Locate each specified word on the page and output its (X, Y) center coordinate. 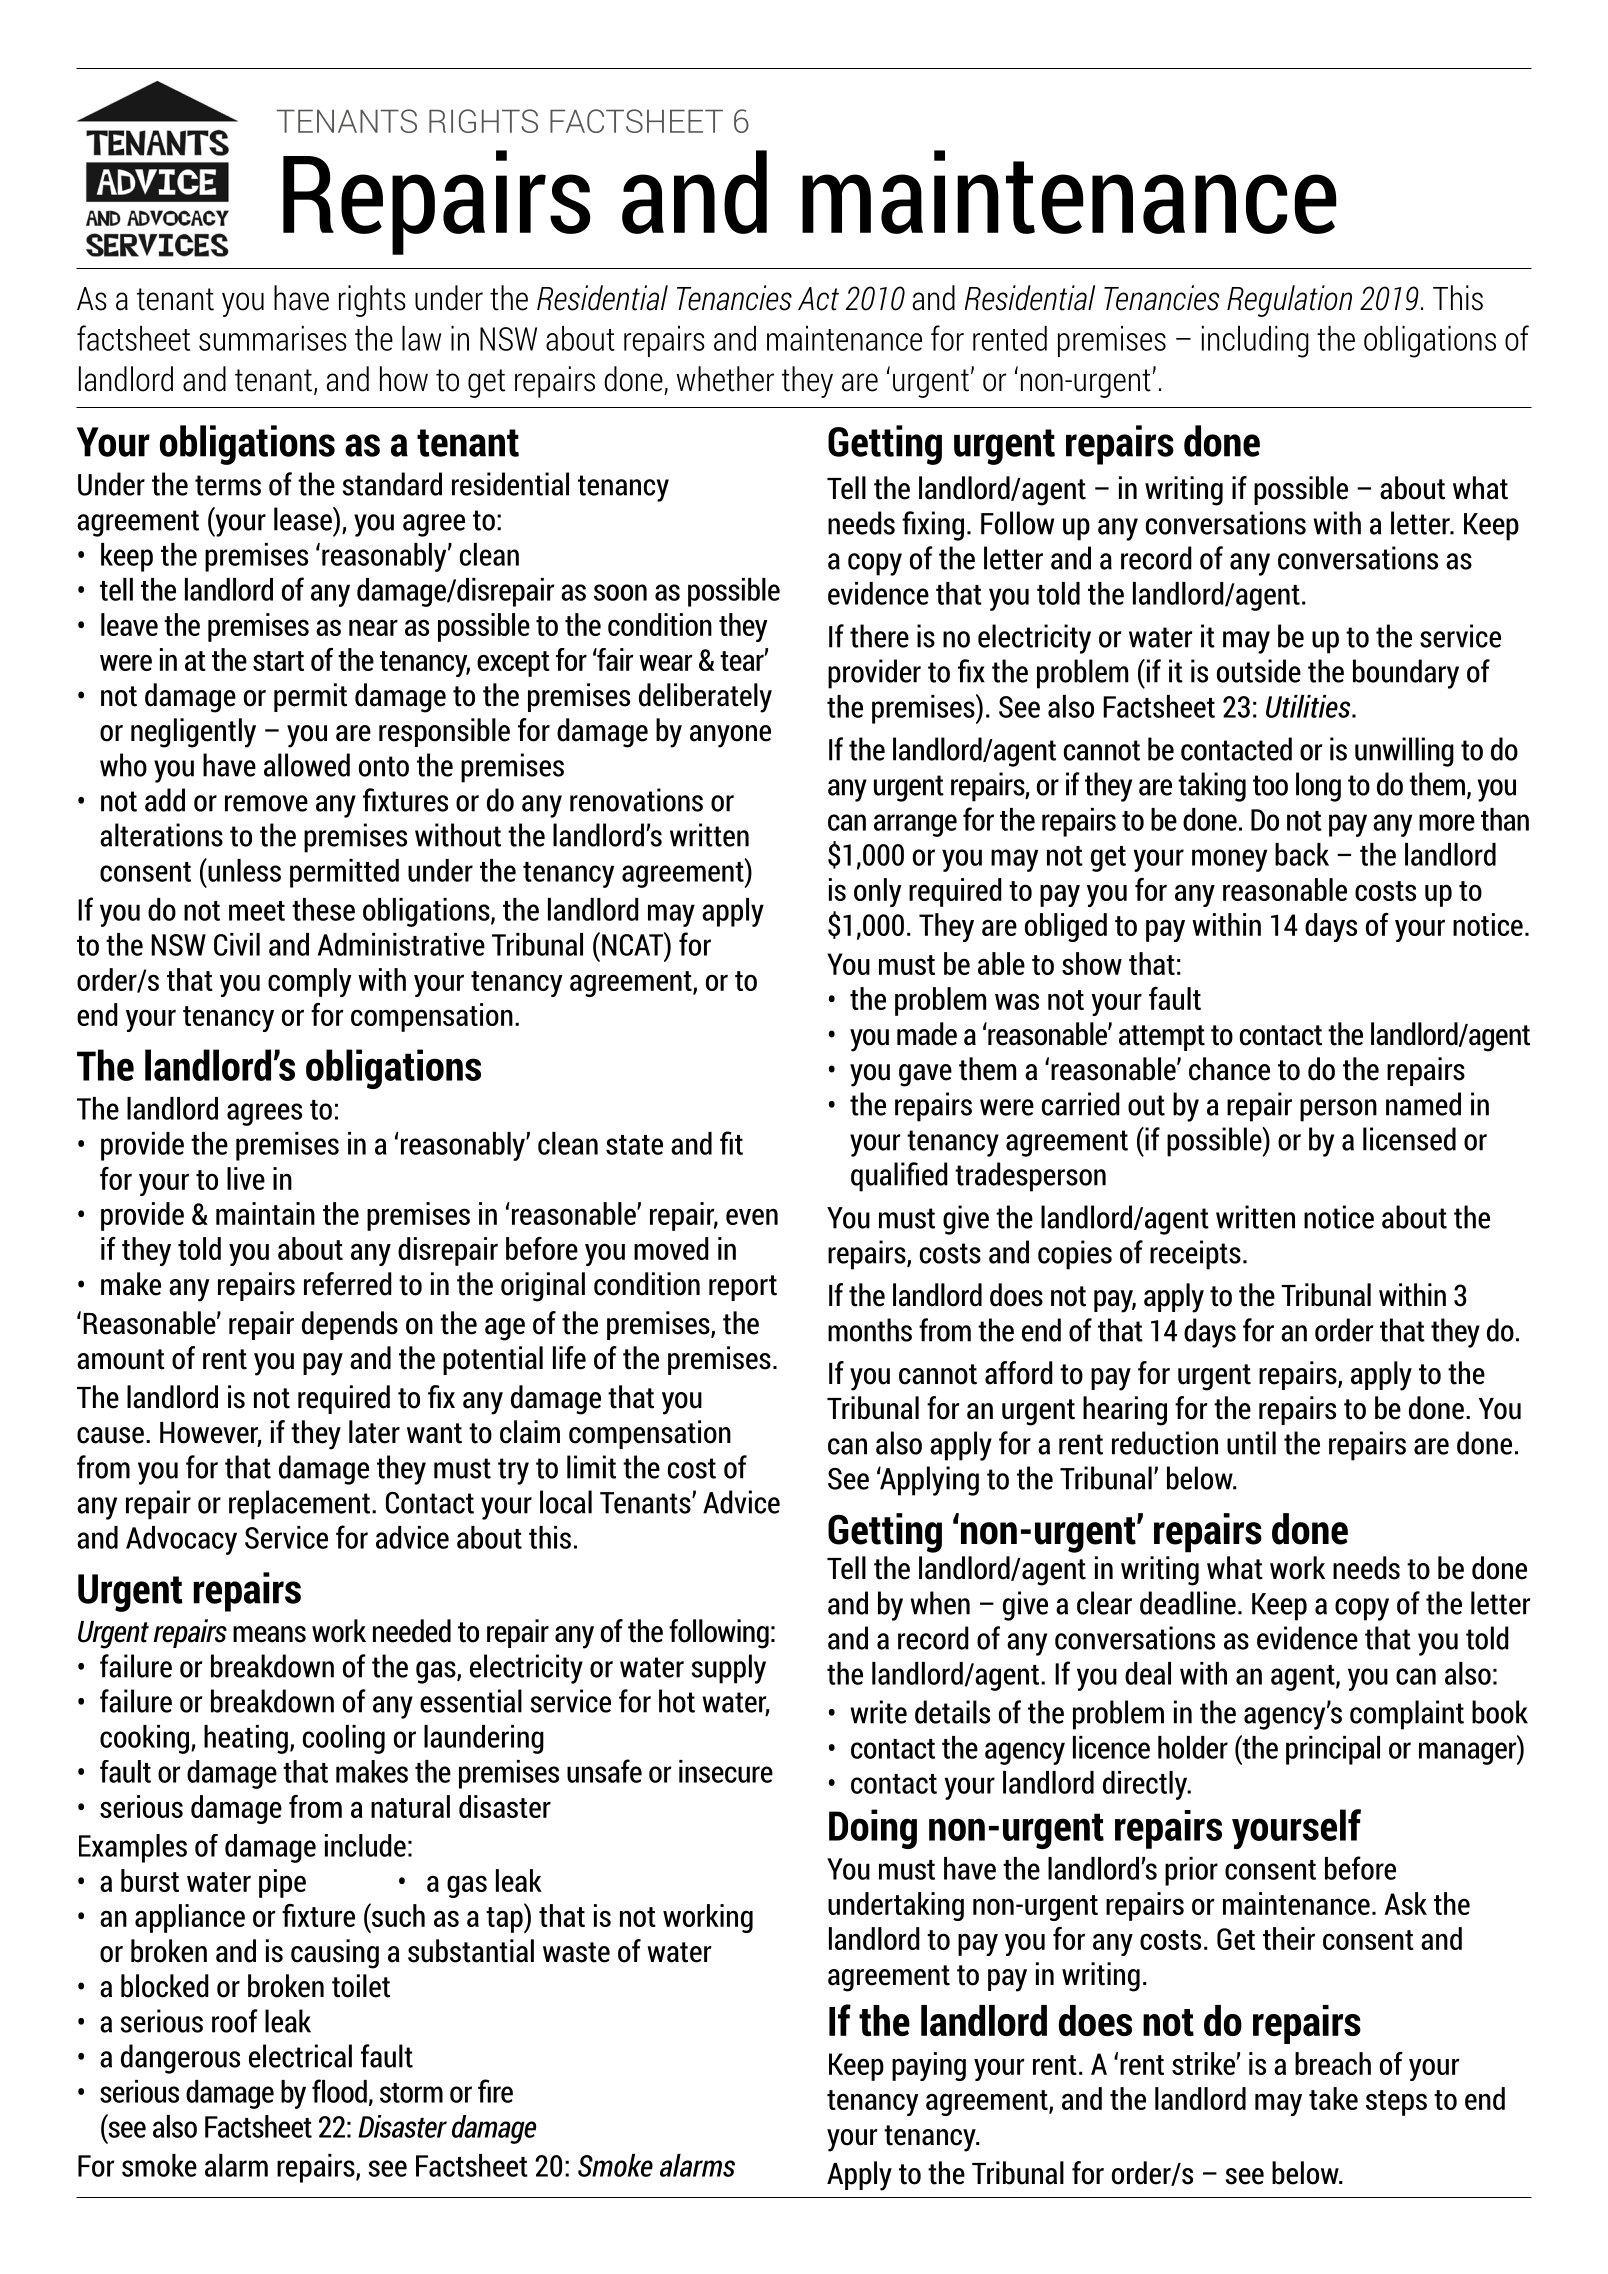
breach (1333, 2063)
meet (257, 911)
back (1302, 854)
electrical (300, 2056)
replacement (301, 1505)
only (878, 892)
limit (591, 1467)
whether (725, 379)
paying (929, 2066)
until (1251, 1443)
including (1255, 342)
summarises (273, 338)
